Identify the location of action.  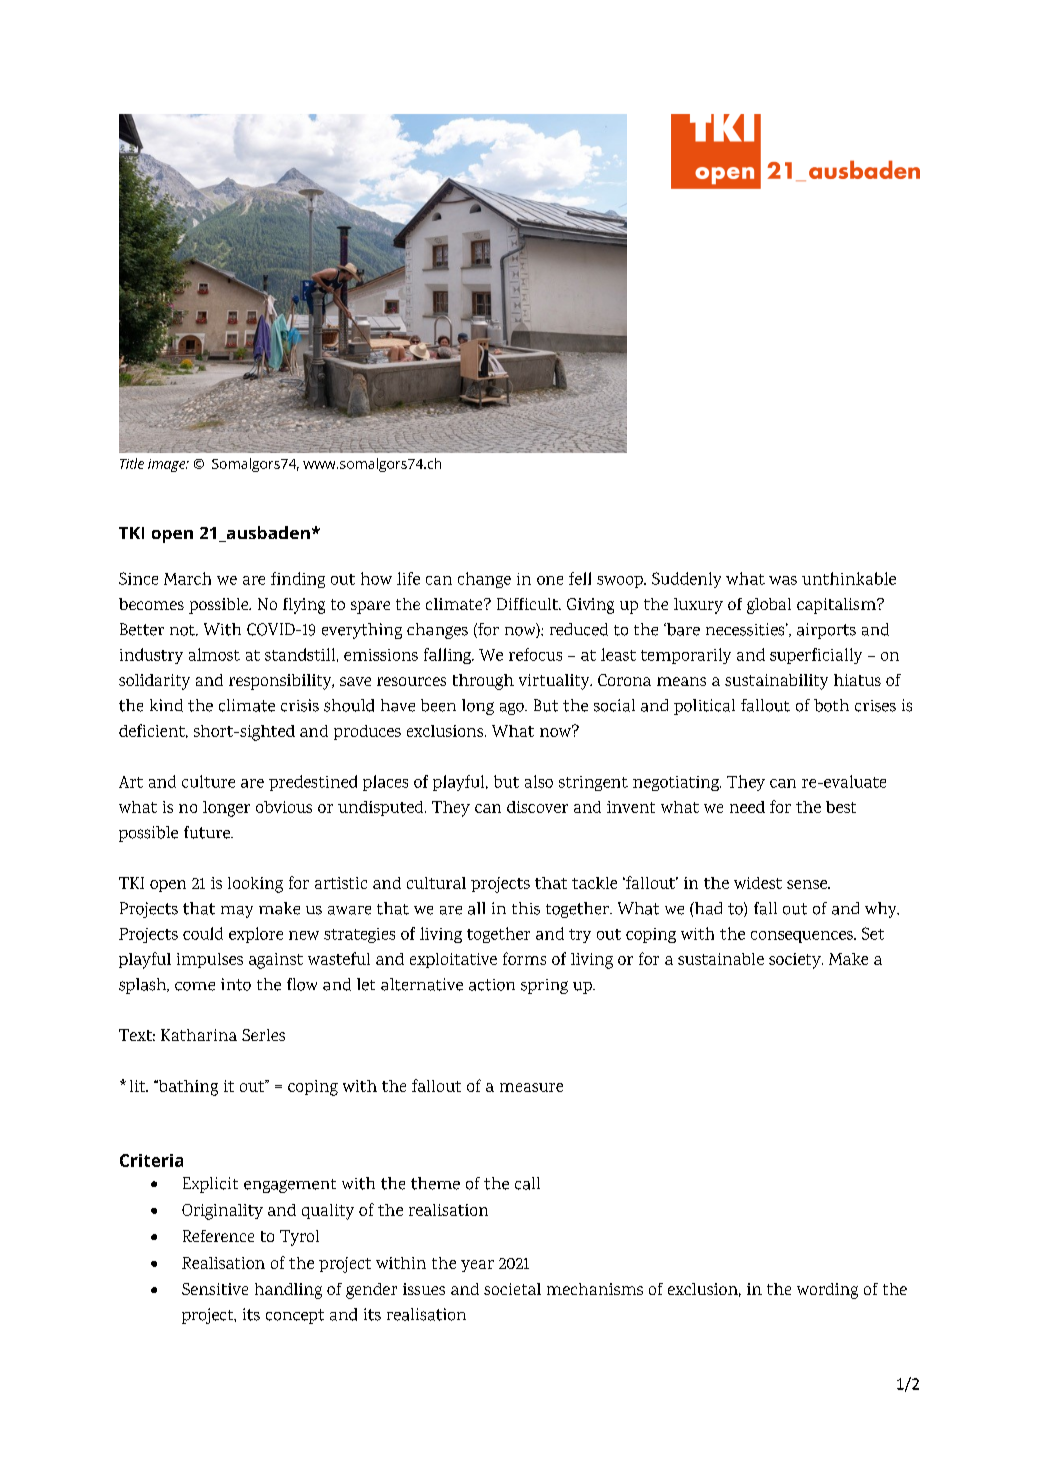
(492, 985).
